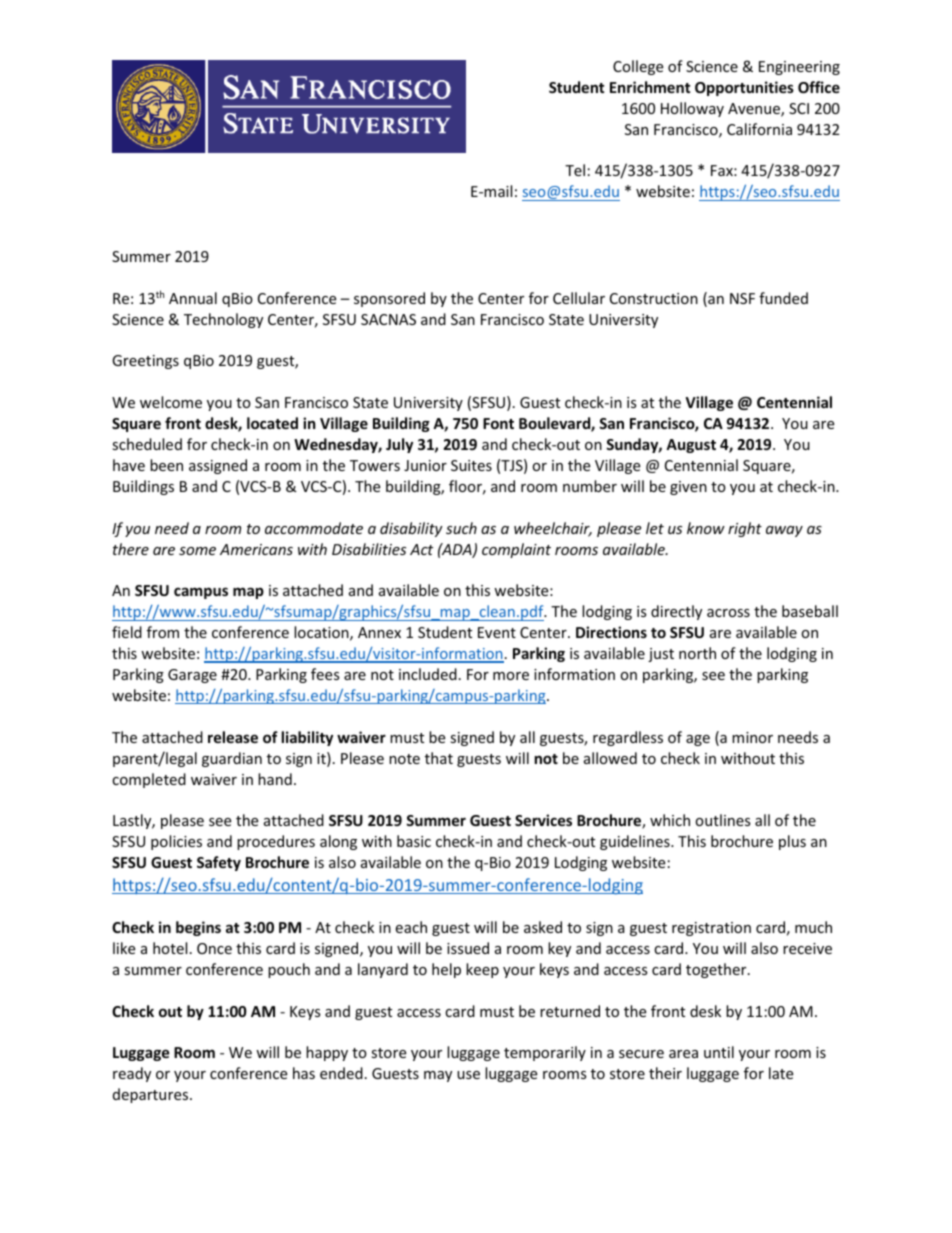  I want to click on August, so click(691, 446).
